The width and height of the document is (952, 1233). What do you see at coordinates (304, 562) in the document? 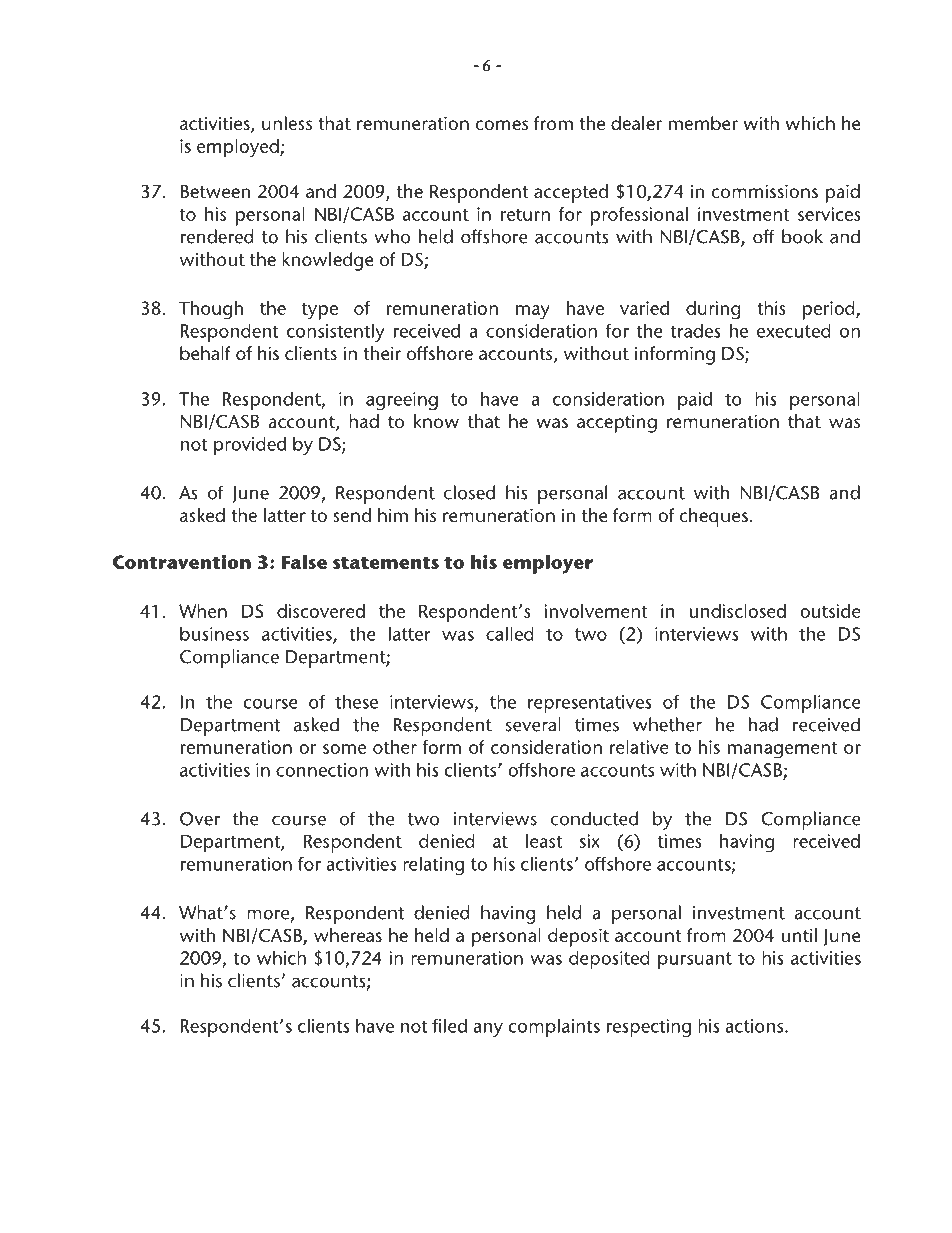
I see `False` at bounding box center [304, 562].
